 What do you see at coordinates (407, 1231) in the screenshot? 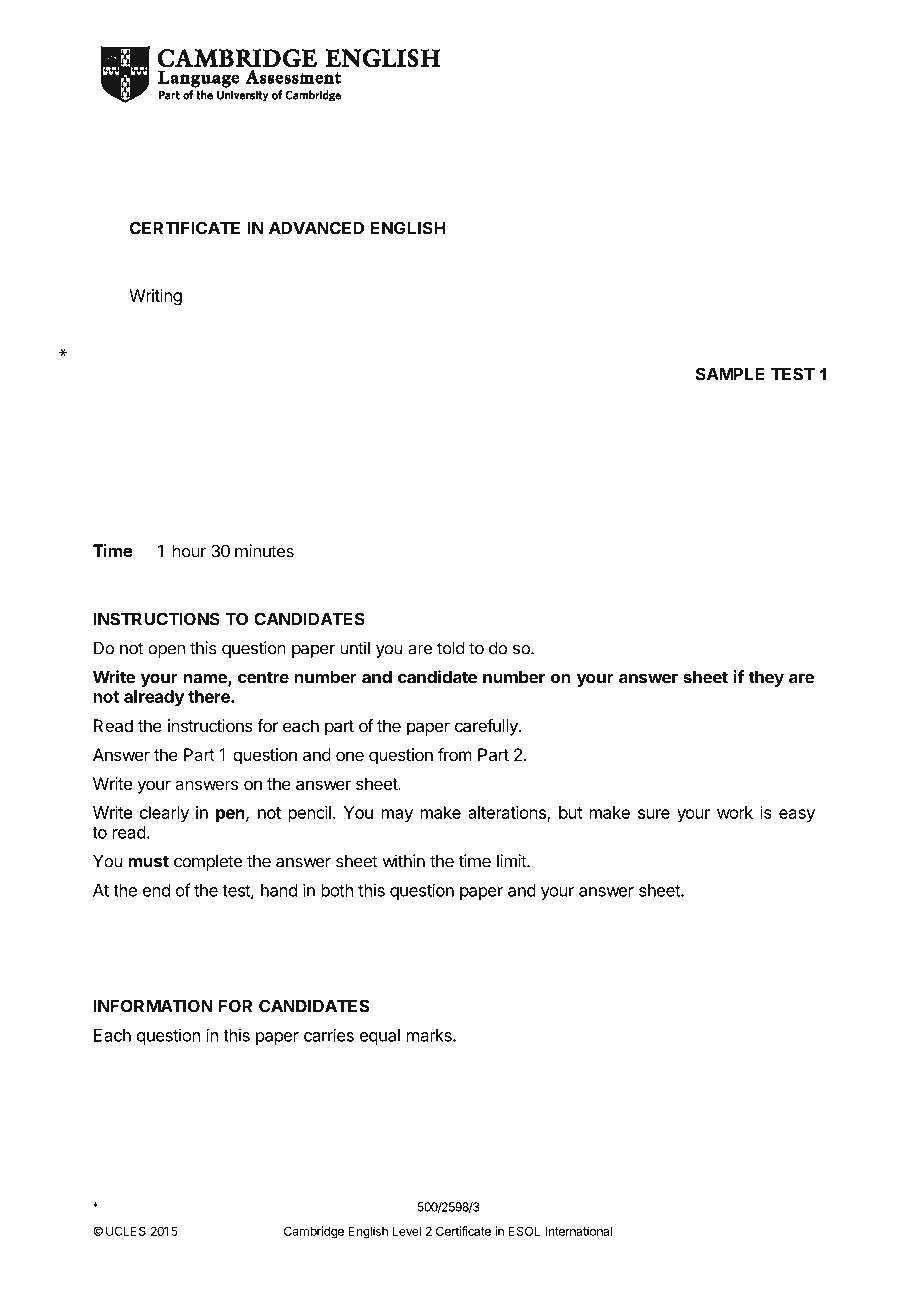
I see `Level` at bounding box center [407, 1231].
